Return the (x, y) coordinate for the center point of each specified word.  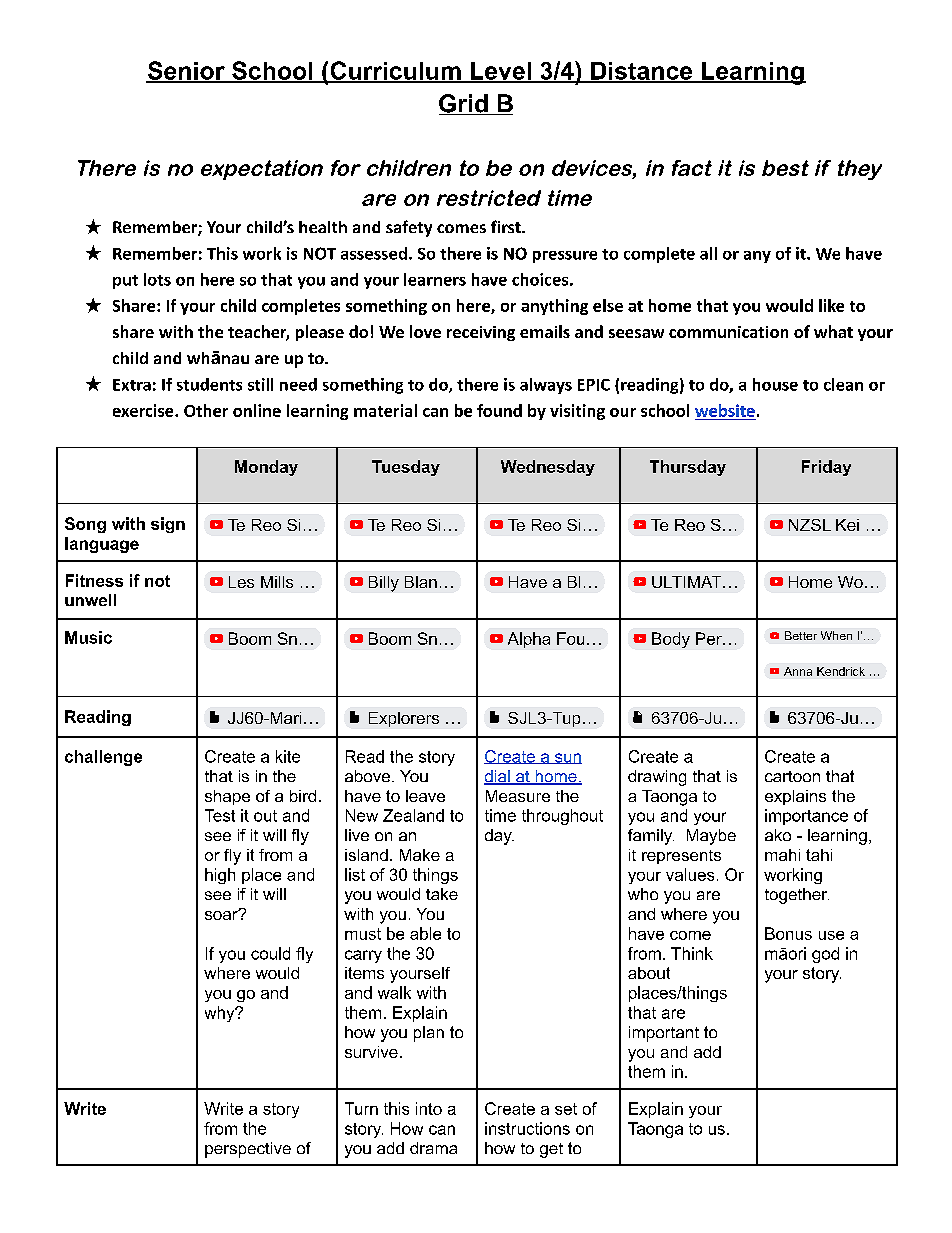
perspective (248, 1150)
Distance (642, 72)
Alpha (529, 640)
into (429, 1108)
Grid (464, 104)
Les (241, 582)
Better (801, 635)
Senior (186, 71)
